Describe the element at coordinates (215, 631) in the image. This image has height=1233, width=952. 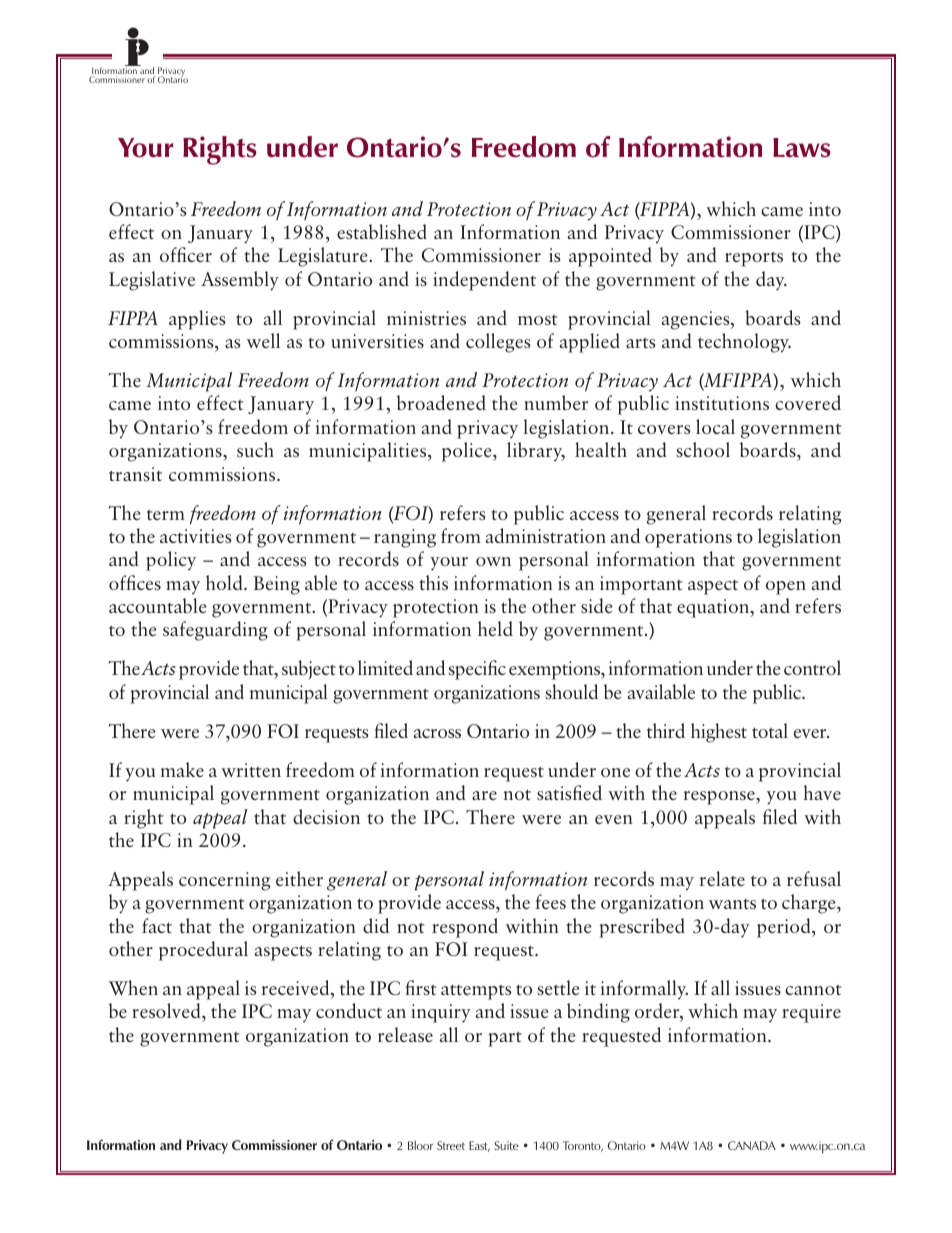
I see `safeguarding` at that location.
